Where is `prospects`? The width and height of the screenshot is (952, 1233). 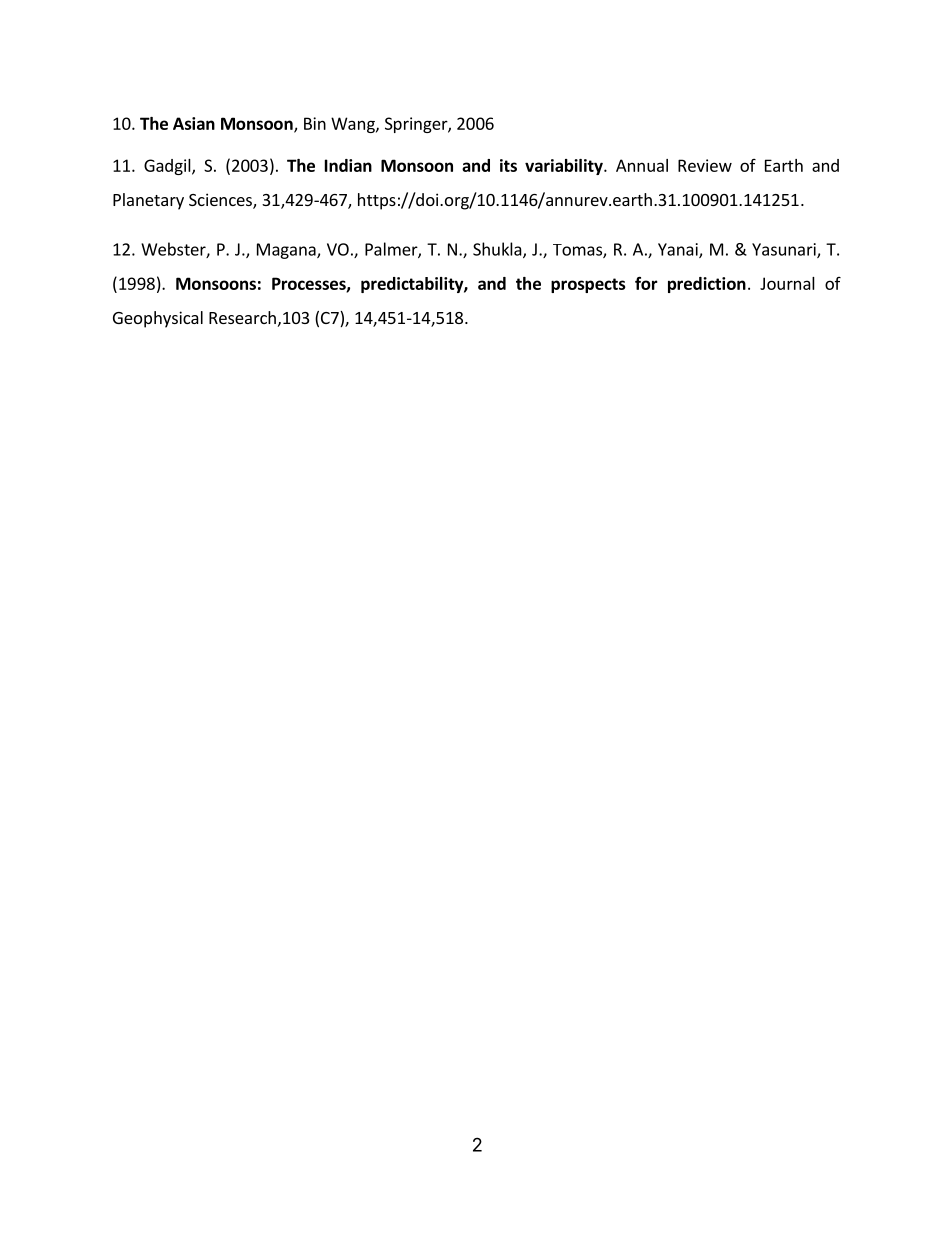 prospects is located at coordinates (588, 285).
